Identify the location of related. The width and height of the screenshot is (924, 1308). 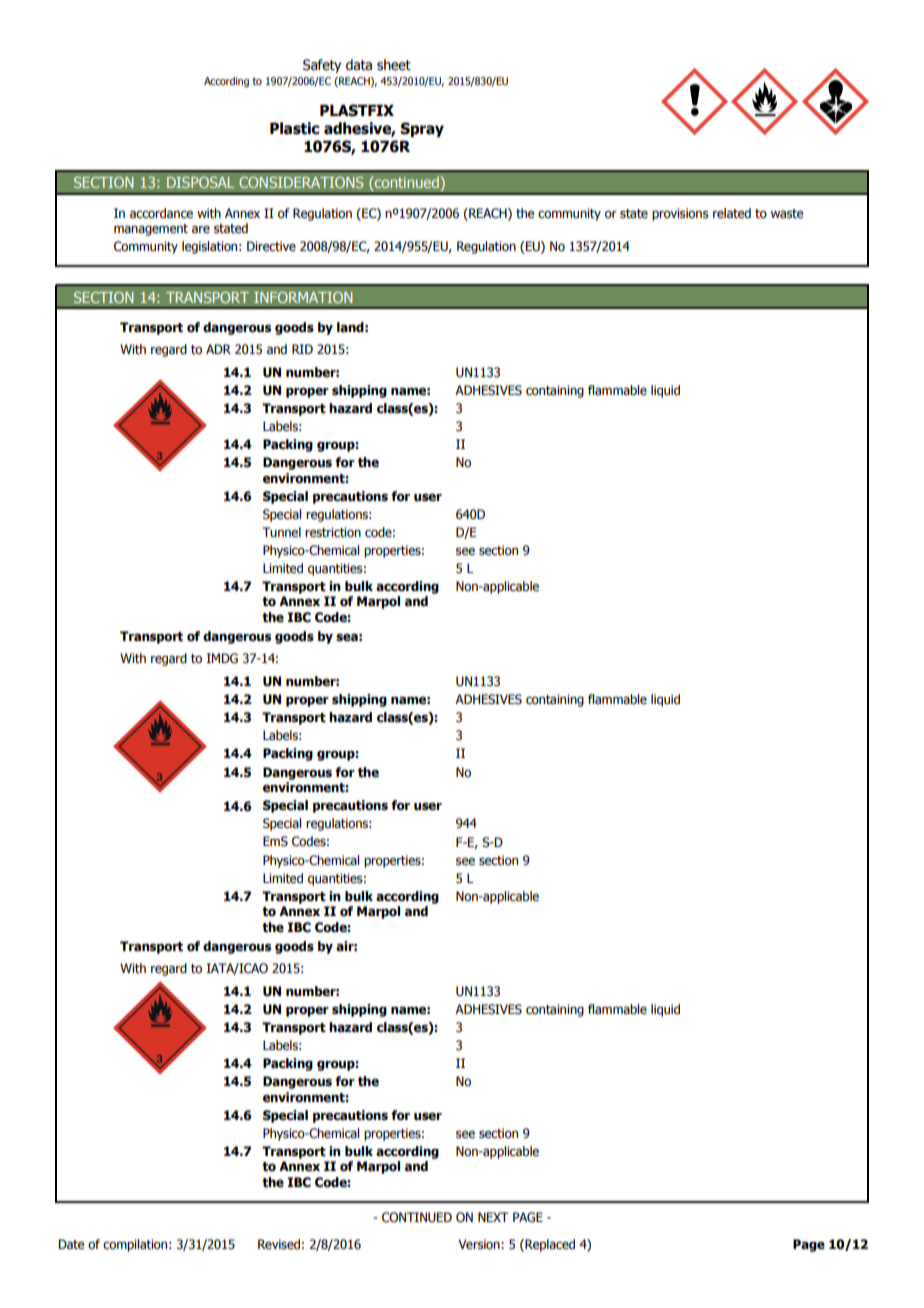
(732, 213).
